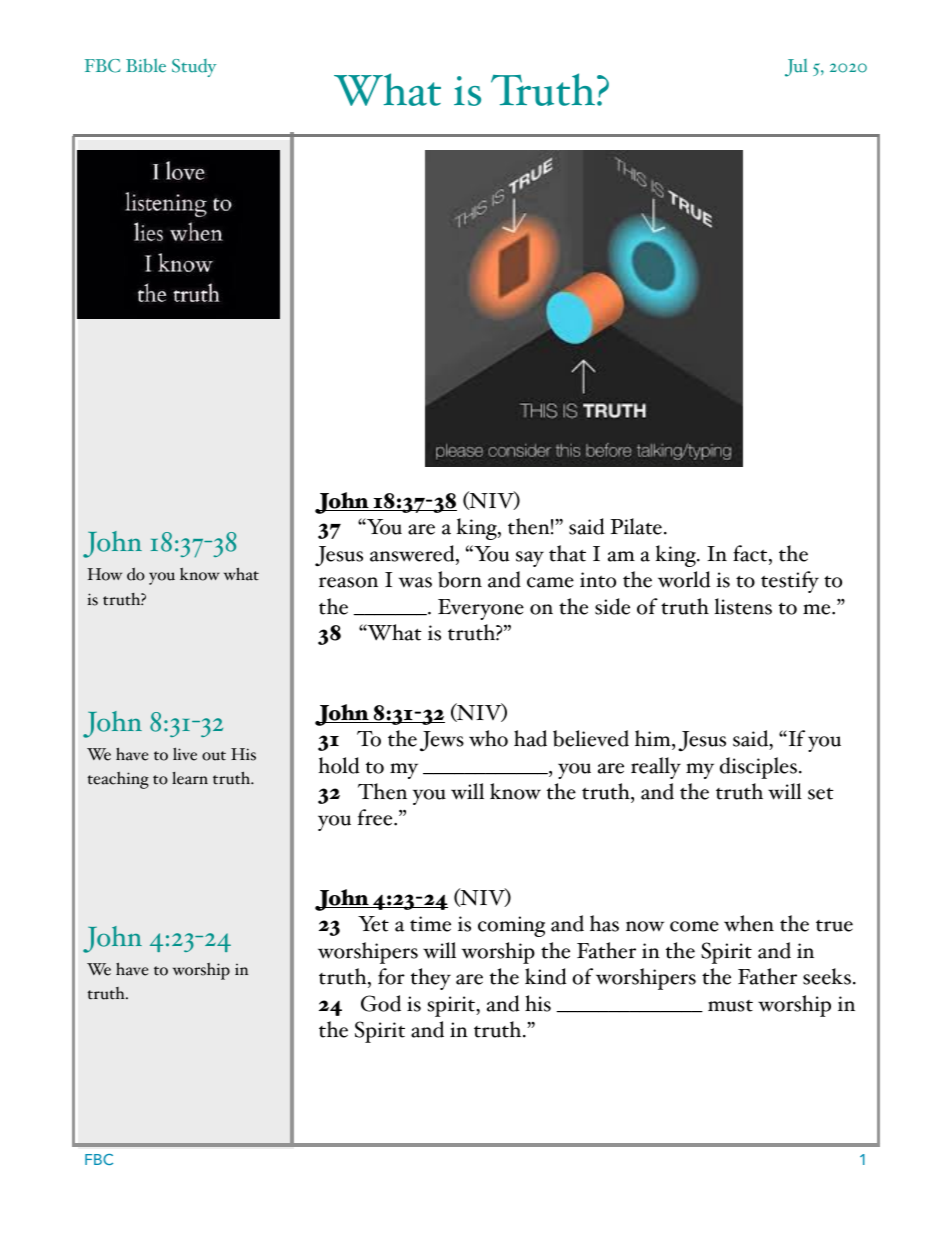 The height and width of the page is (1233, 952). What do you see at coordinates (348, 582) in the page?
I see `reason` at bounding box center [348, 582].
